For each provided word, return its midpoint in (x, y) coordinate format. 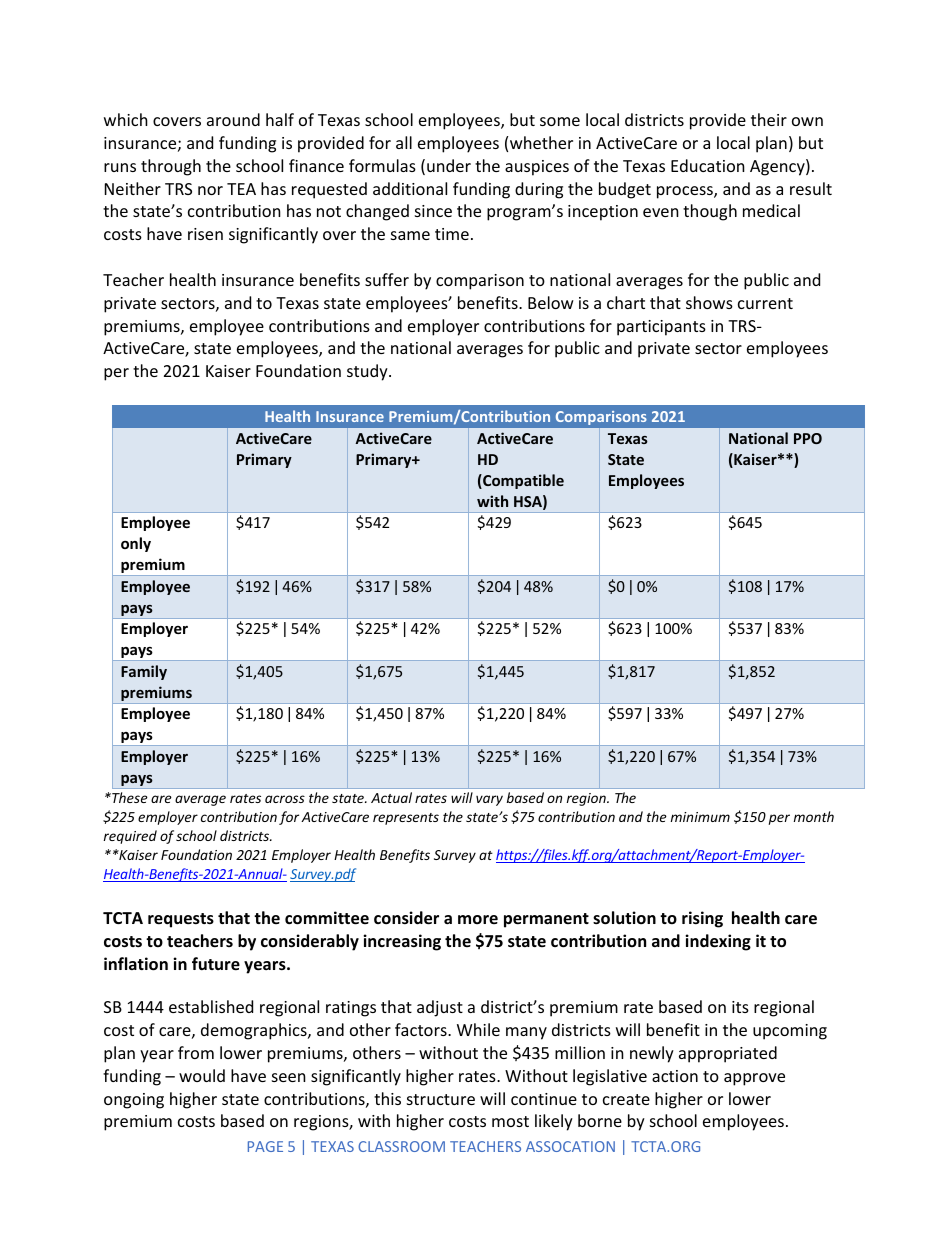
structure (441, 1099)
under (449, 165)
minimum (700, 817)
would (202, 1075)
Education (708, 165)
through (171, 167)
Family (144, 672)
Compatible (522, 481)
